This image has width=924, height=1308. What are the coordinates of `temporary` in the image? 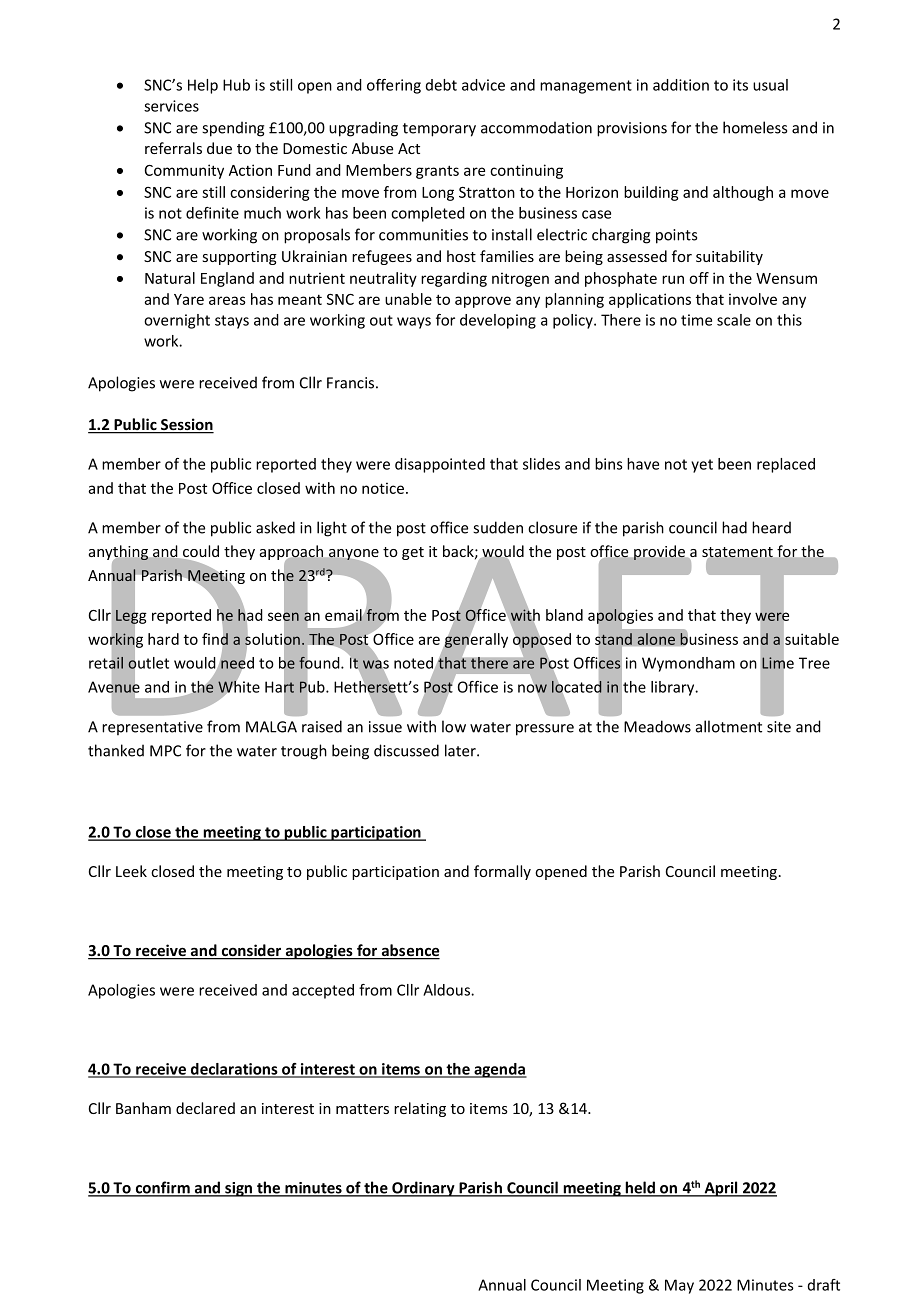 It's located at (439, 130).
